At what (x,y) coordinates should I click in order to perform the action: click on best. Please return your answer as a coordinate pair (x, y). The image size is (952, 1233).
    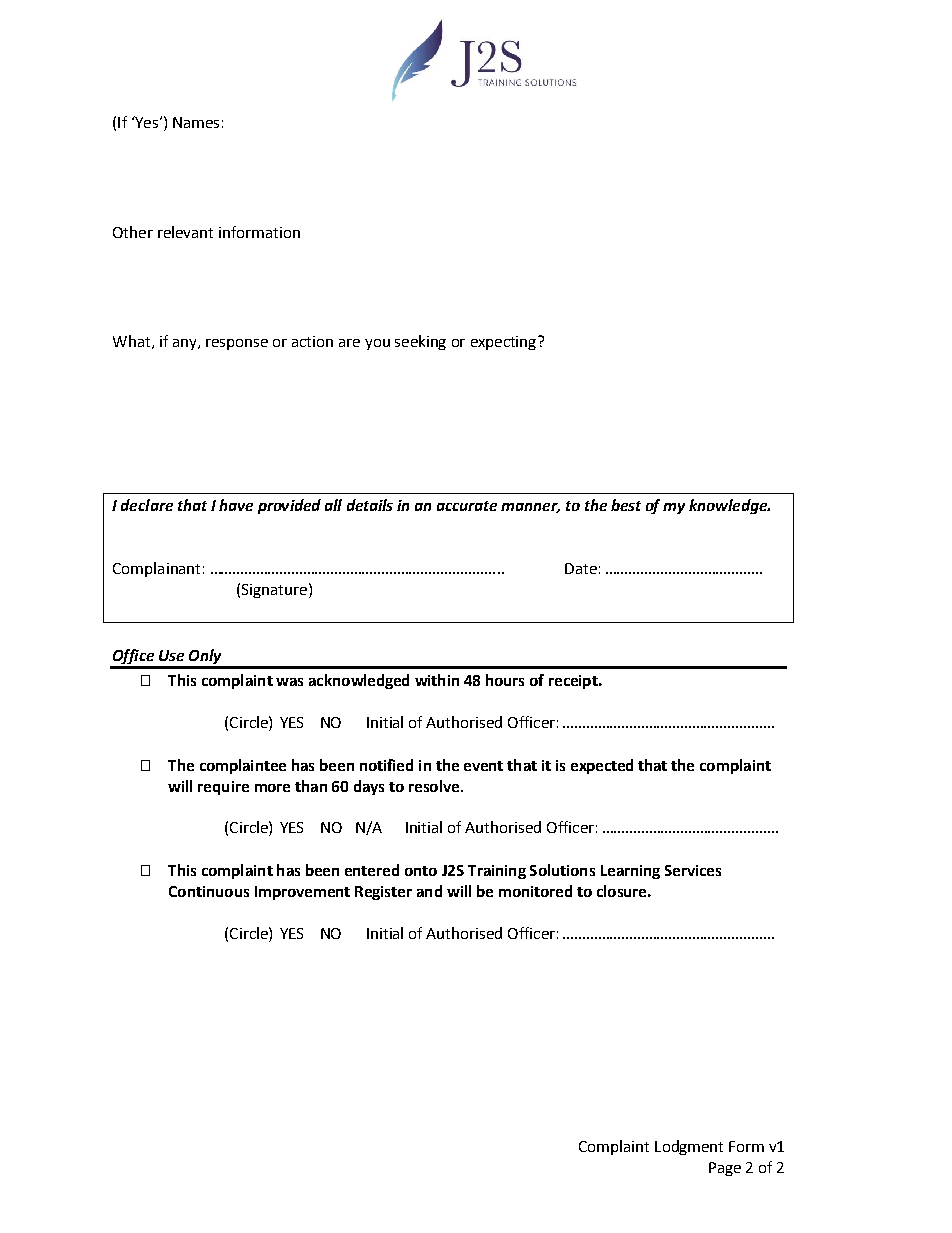
    Looking at the image, I should click on (626, 505).
